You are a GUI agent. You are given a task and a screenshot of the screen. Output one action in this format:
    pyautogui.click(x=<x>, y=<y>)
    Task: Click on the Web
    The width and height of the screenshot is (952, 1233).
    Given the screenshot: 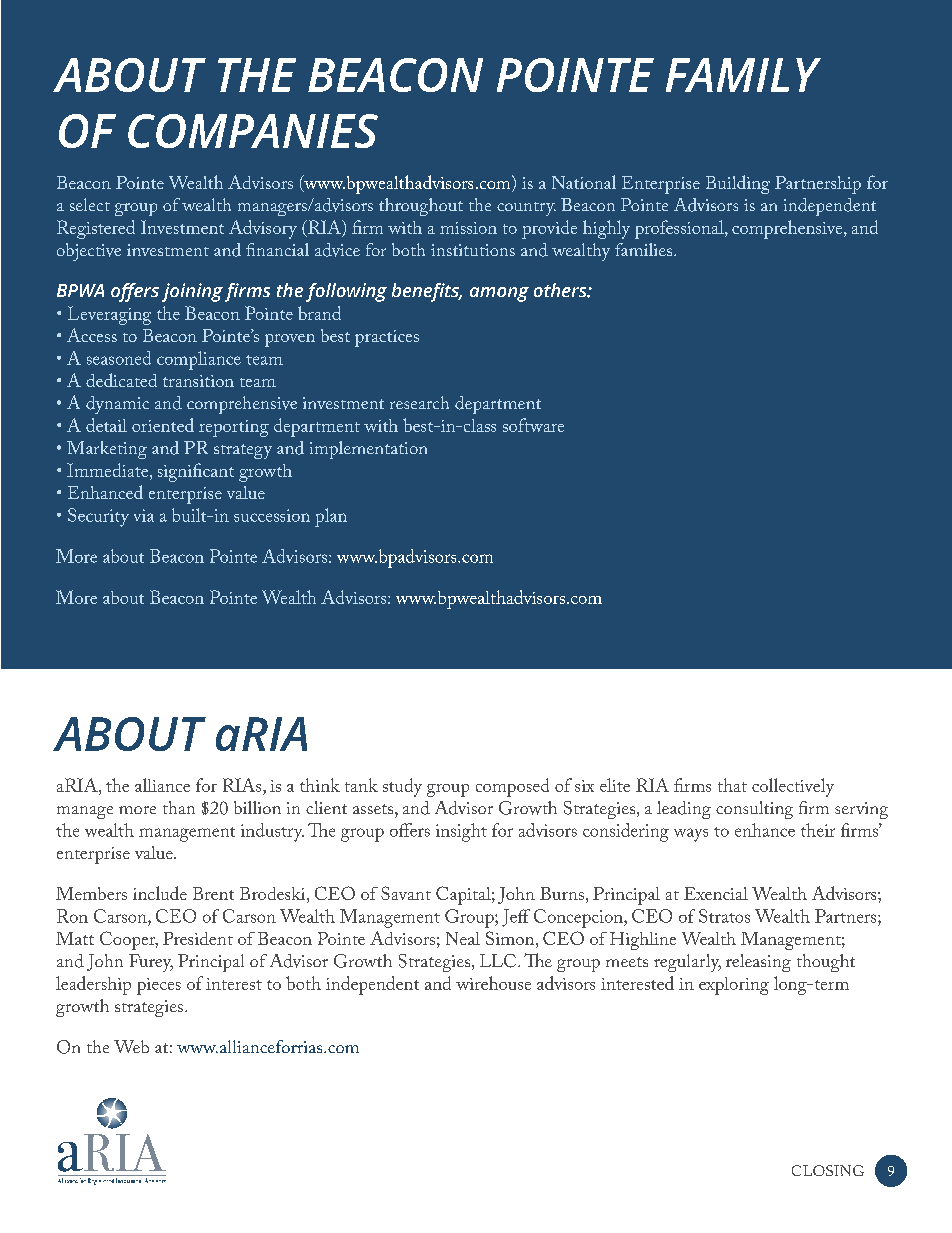 What is the action you would take?
    pyautogui.click(x=131, y=1046)
